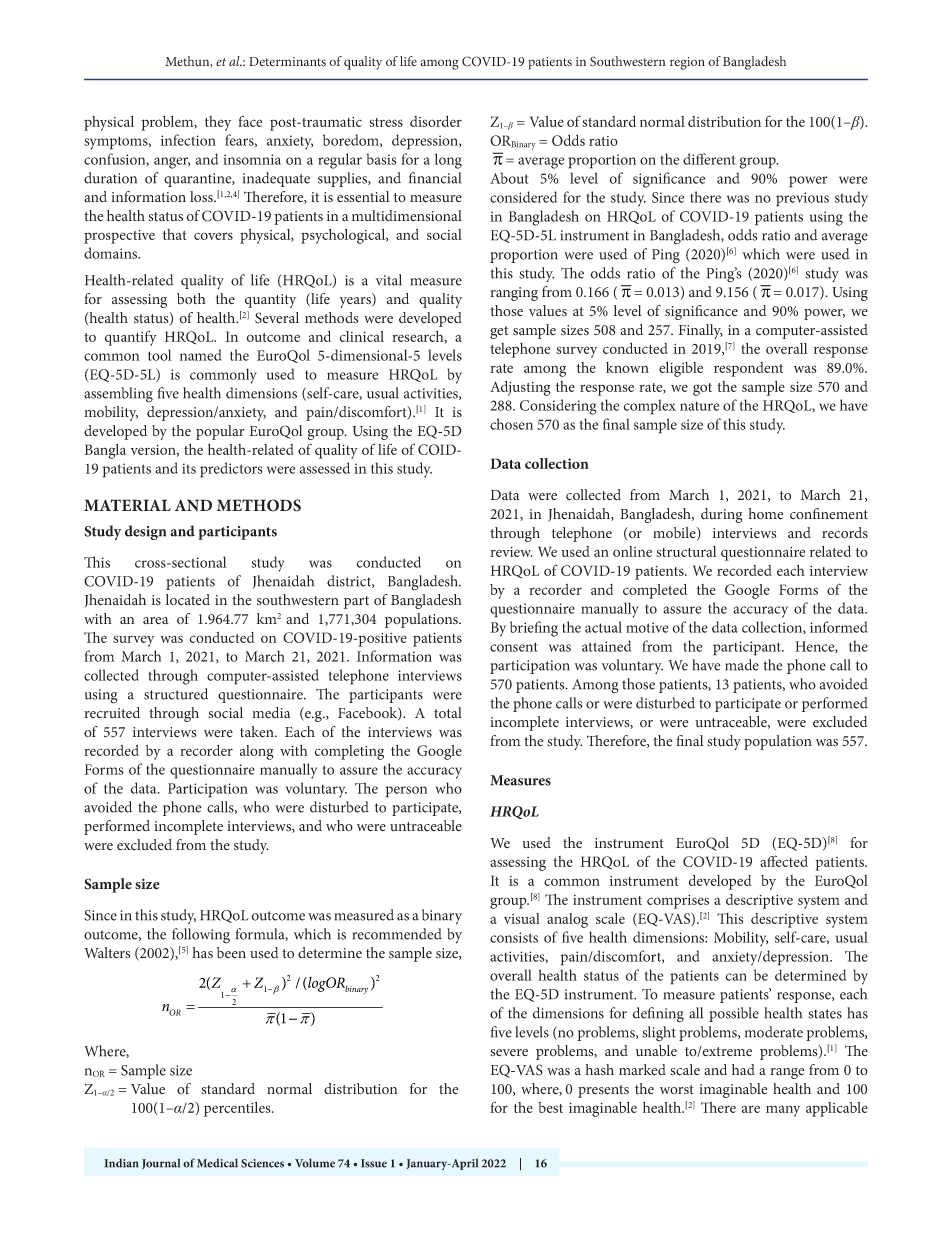 This screenshot has width=952, height=1233. Describe the element at coordinates (550, 1107) in the screenshot. I see `best` at that location.
